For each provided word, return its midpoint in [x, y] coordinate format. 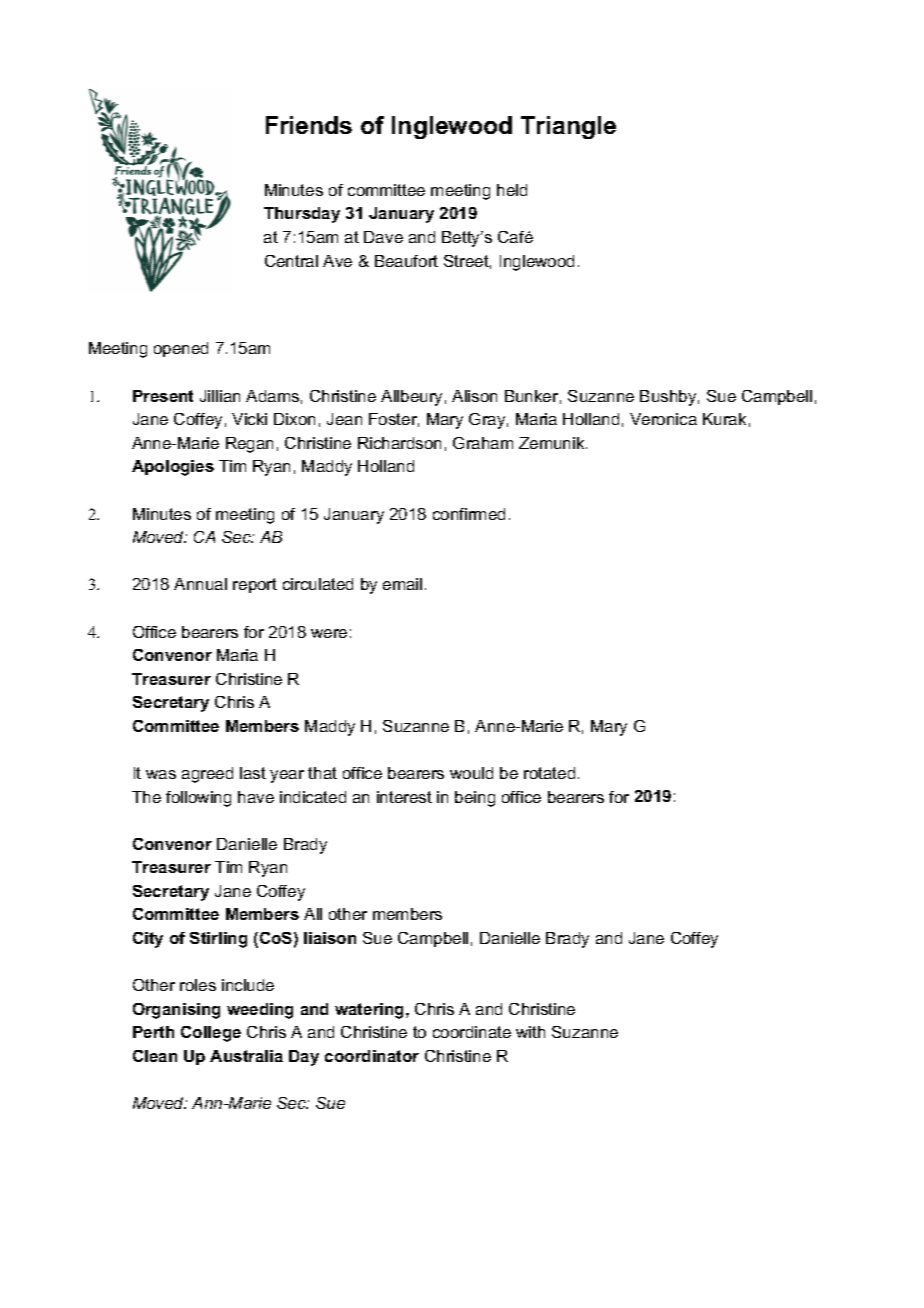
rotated [549, 773]
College [211, 1034]
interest [404, 797]
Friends [309, 125]
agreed [207, 775]
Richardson [399, 443]
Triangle [568, 127]
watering [371, 1011]
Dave [383, 237]
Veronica [663, 419]
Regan [249, 445]
